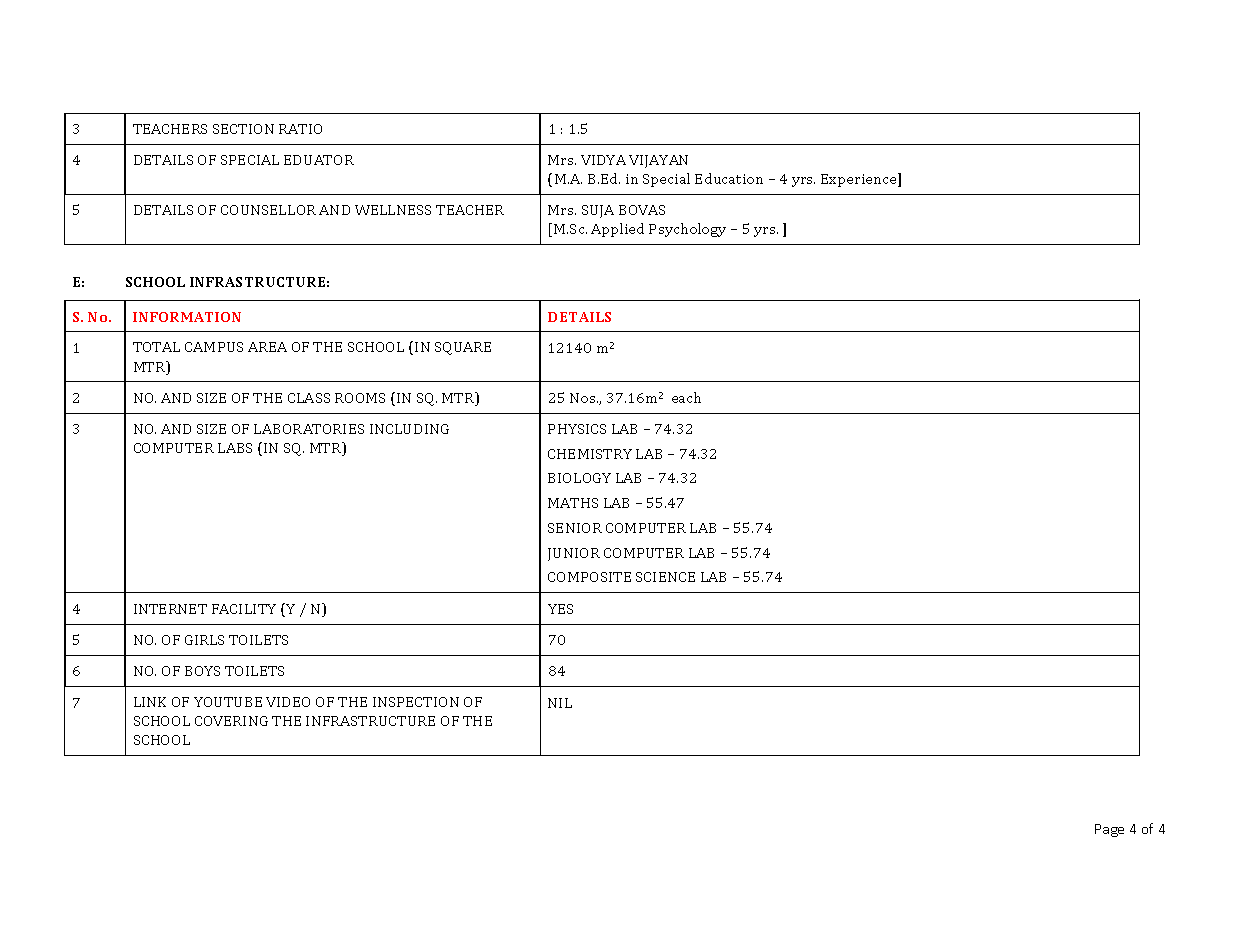 The height and width of the document is (952, 1233). Describe the element at coordinates (231, 721) in the document. I see `COVERING` at that location.
